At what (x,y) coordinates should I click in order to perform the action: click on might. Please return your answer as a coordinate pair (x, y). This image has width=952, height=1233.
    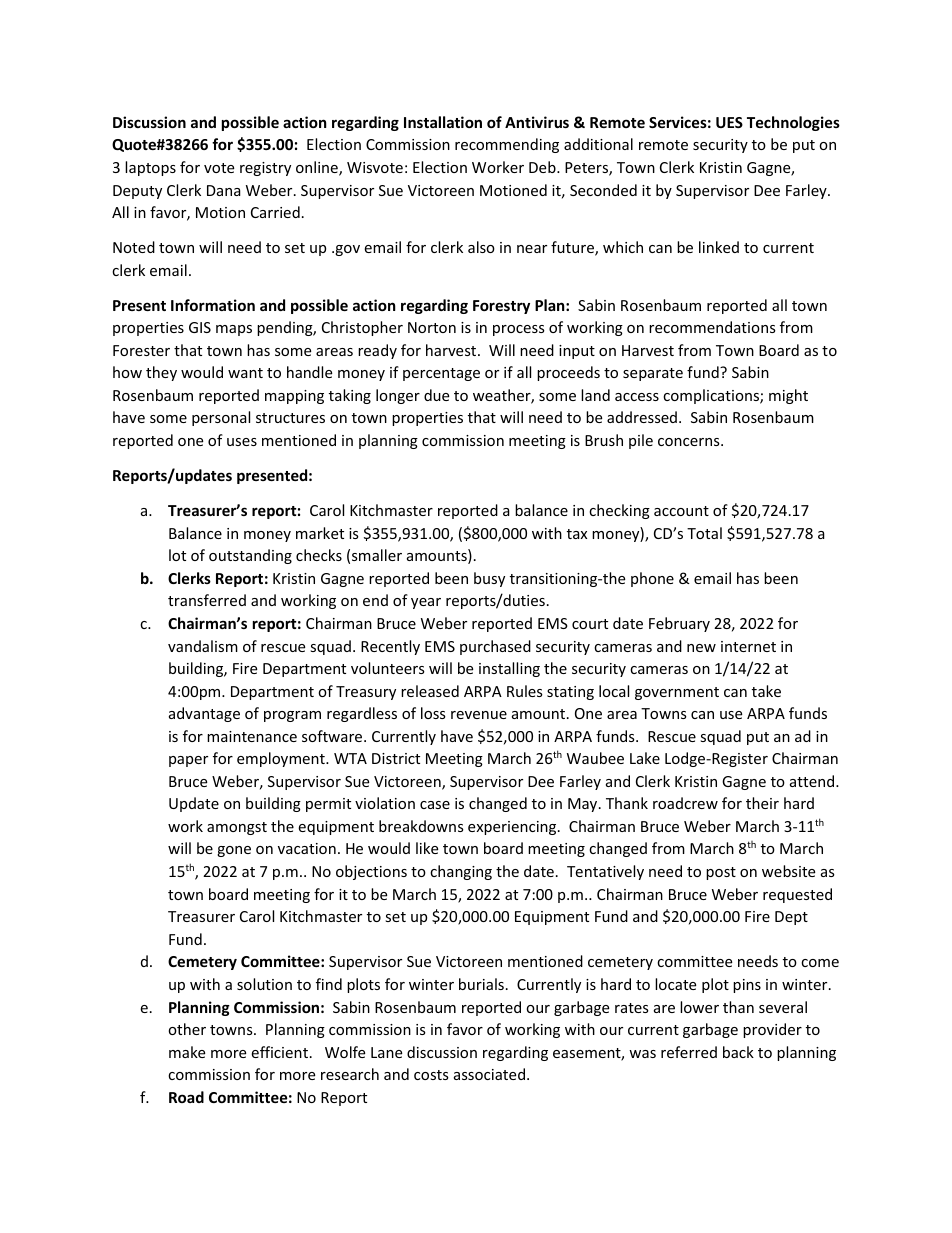
    Looking at the image, I should click on (788, 396).
